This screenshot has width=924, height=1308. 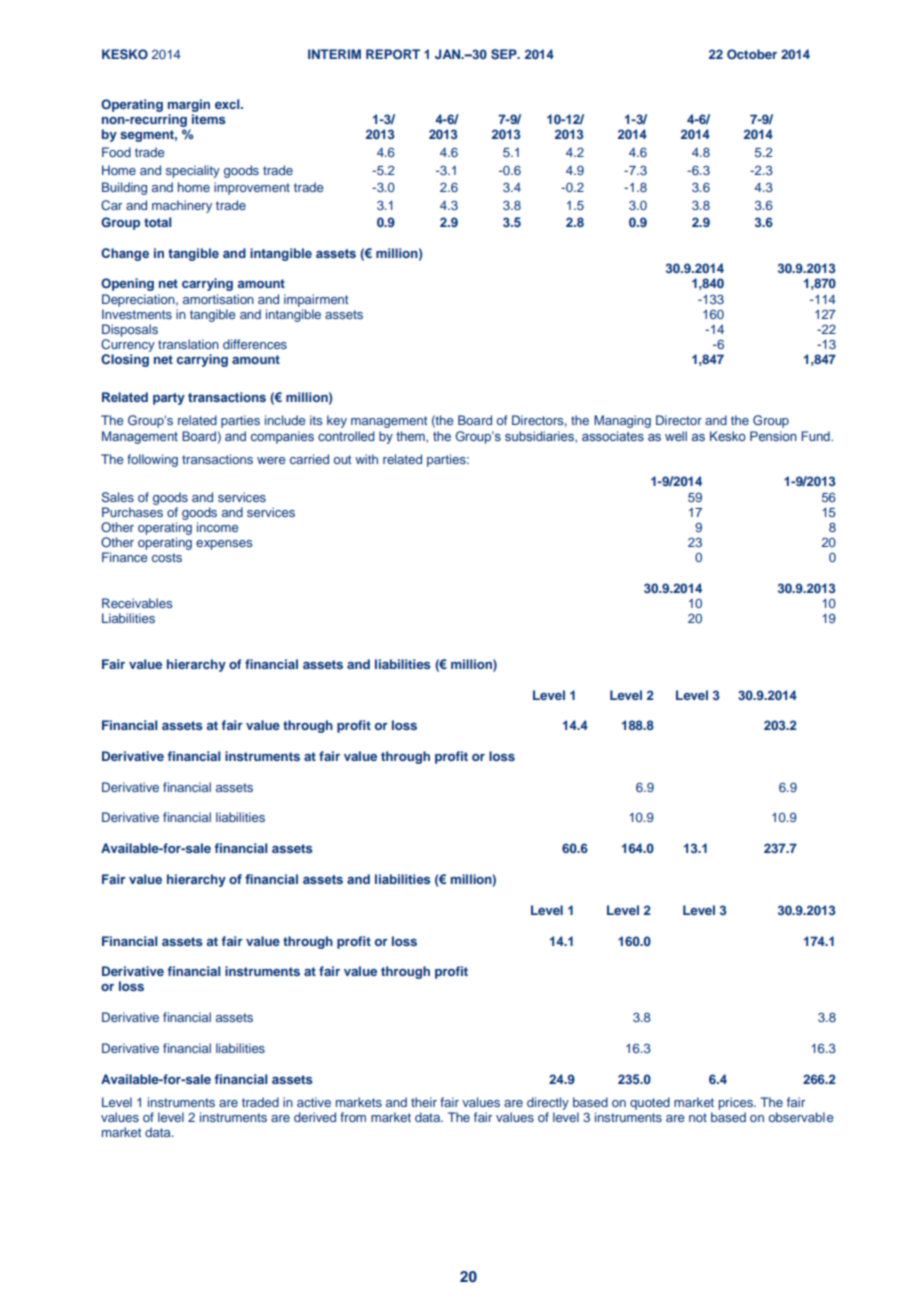 What do you see at coordinates (505, 54) in the screenshot?
I see `SEP` at bounding box center [505, 54].
